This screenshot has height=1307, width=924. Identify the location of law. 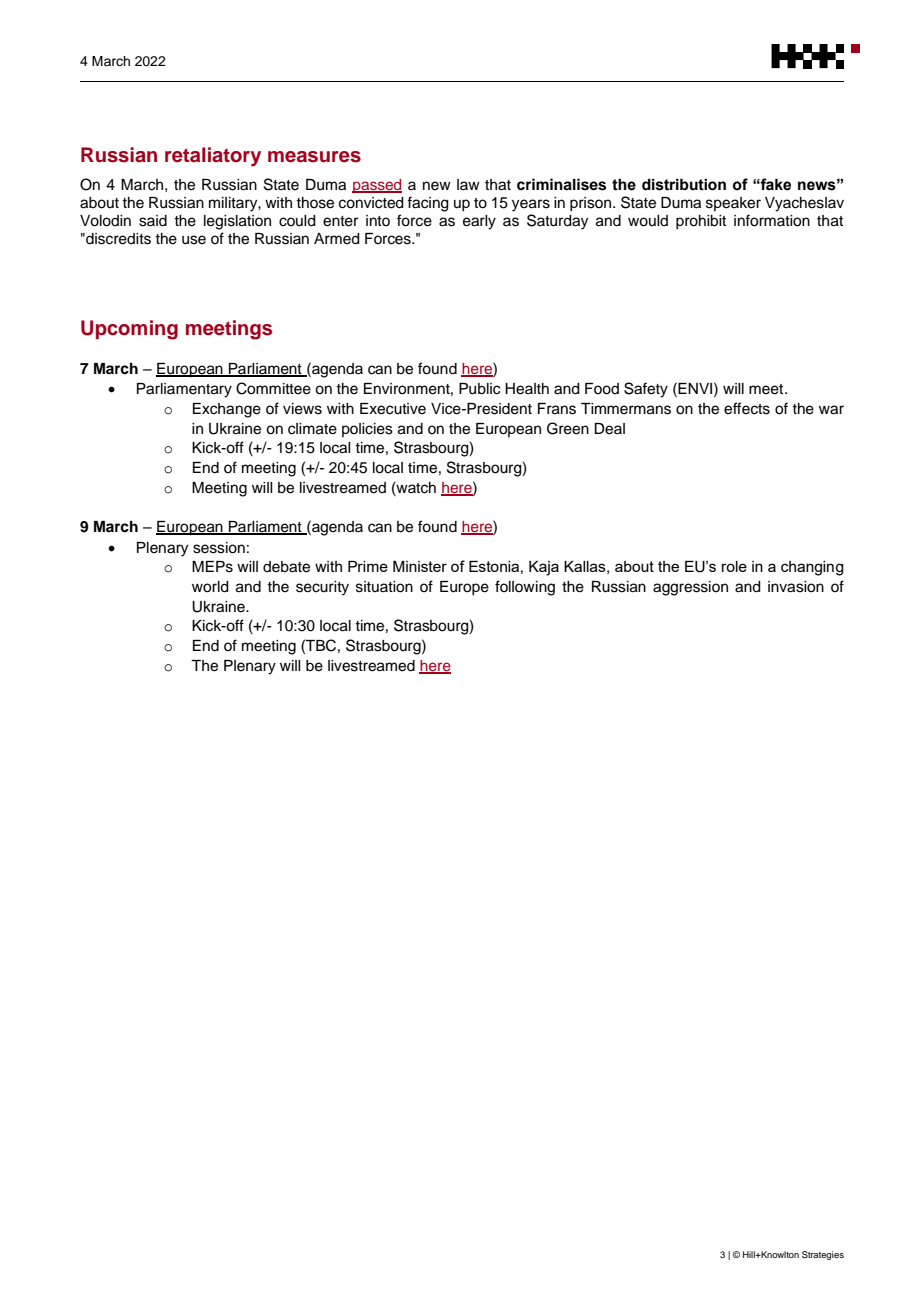
(468, 184).
